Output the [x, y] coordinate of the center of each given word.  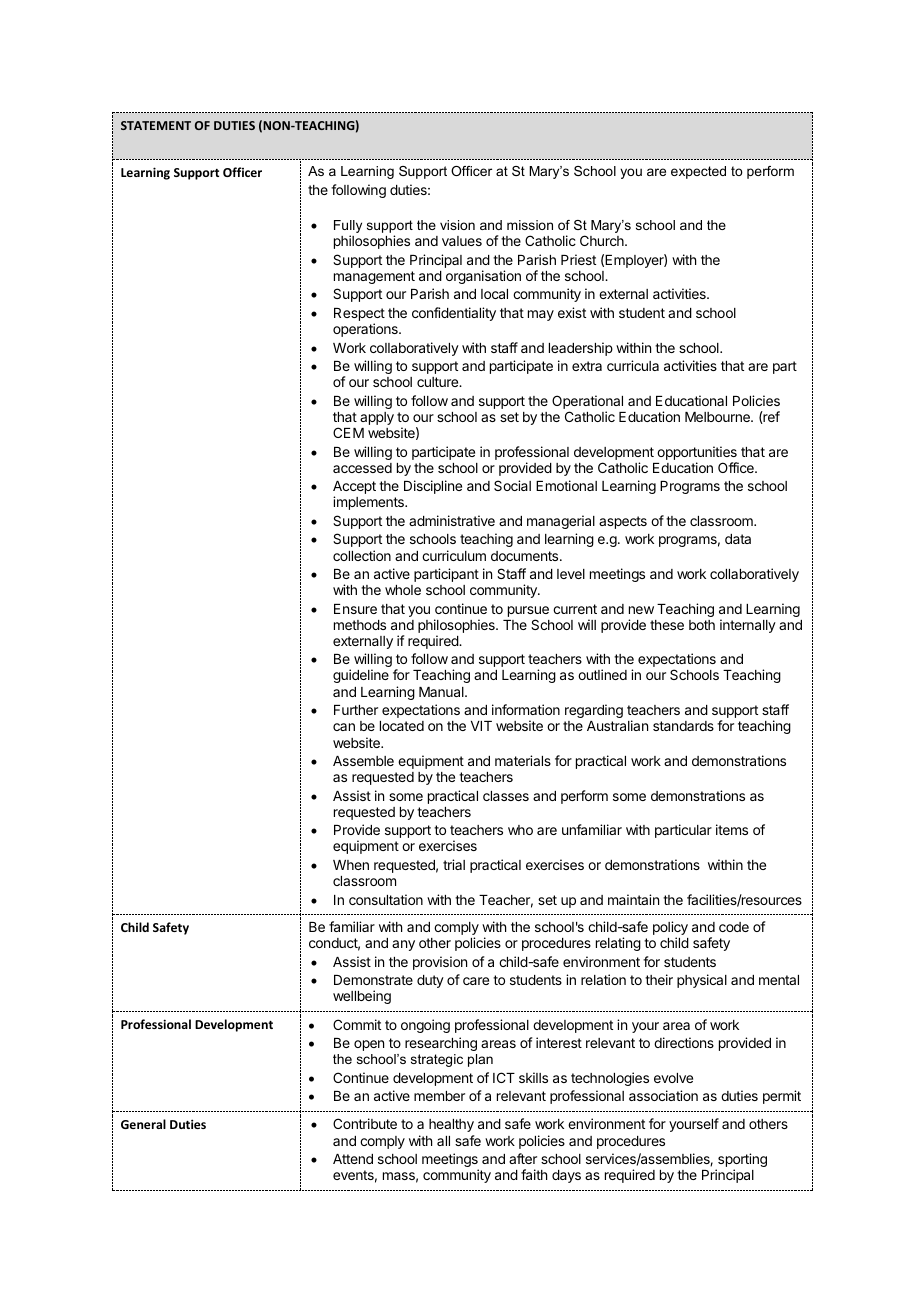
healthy [451, 1125]
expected [698, 172]
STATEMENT [156, 125]
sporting [741, 1161]
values [462, 241]
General [143, 1124]
